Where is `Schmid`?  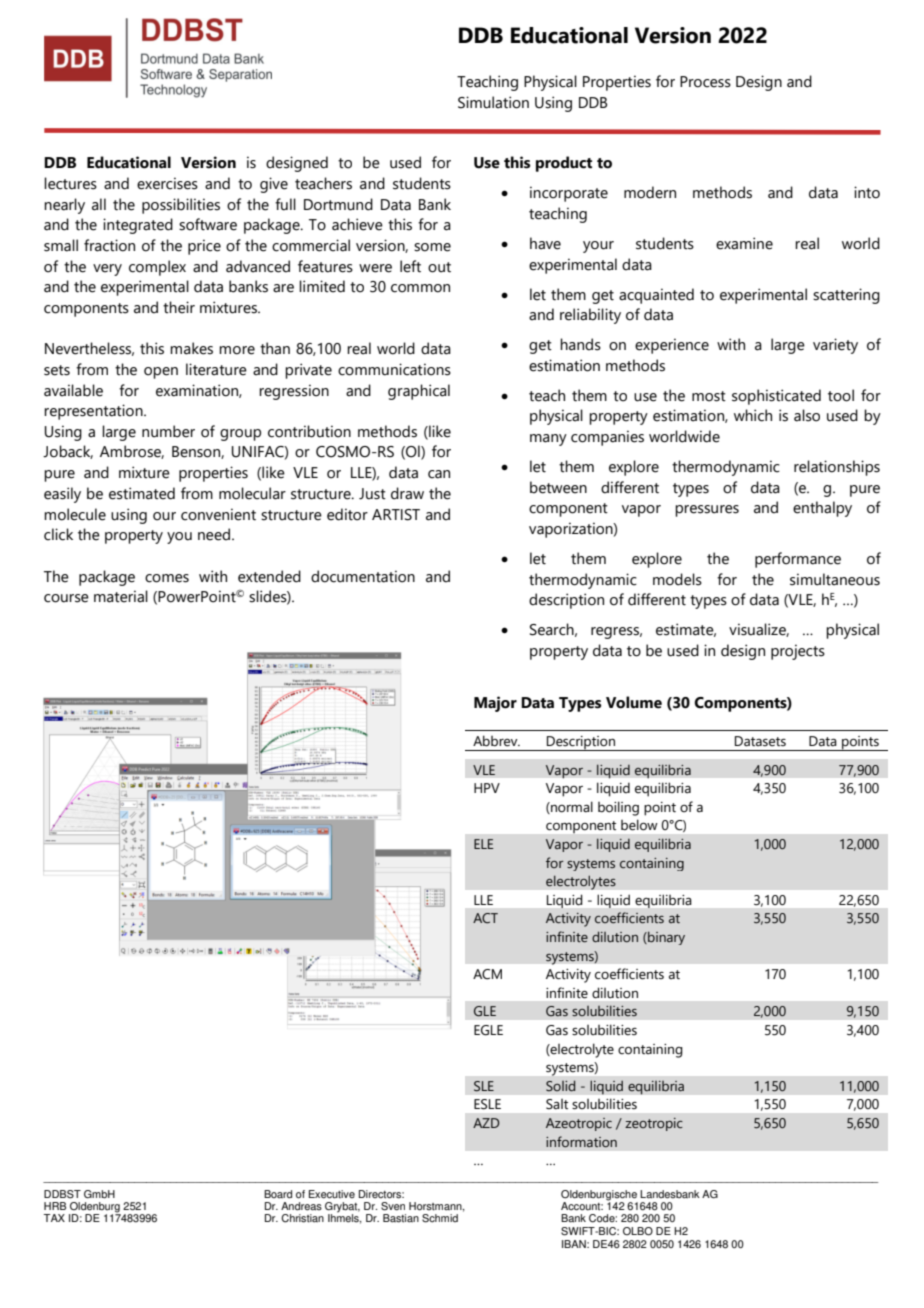 Schmid is located at coordinates (440, 1218).
